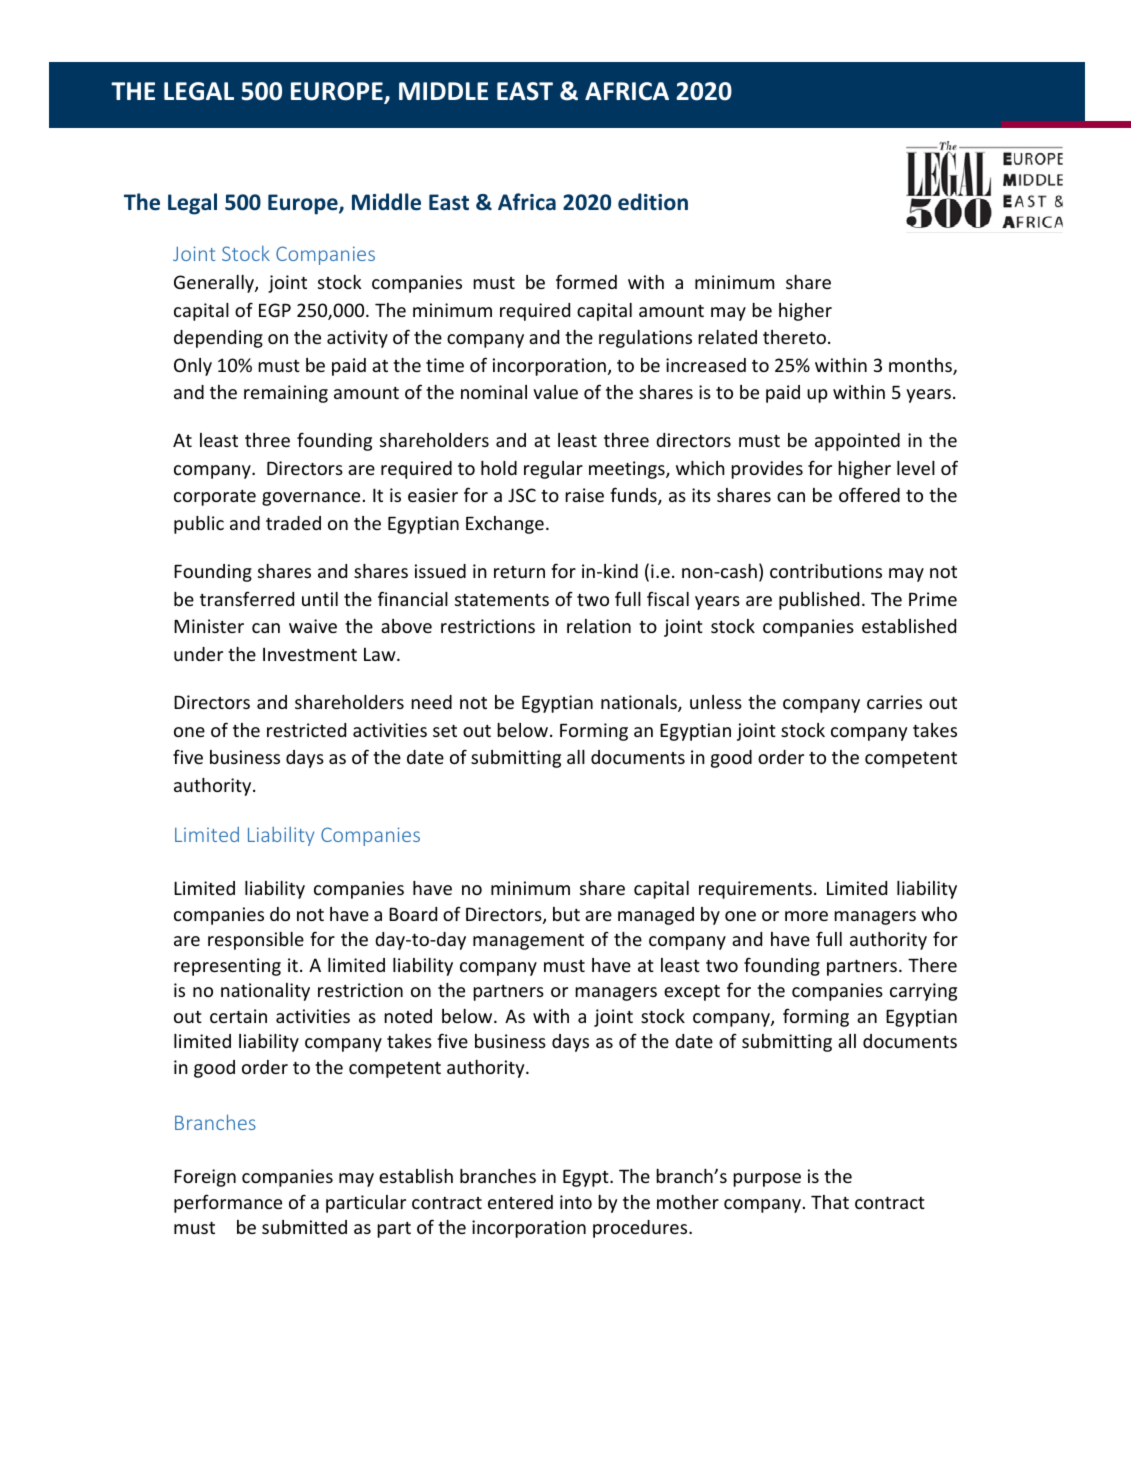 This document has width=1131, height=1464. I want to click on formed, so click(586, 281).
